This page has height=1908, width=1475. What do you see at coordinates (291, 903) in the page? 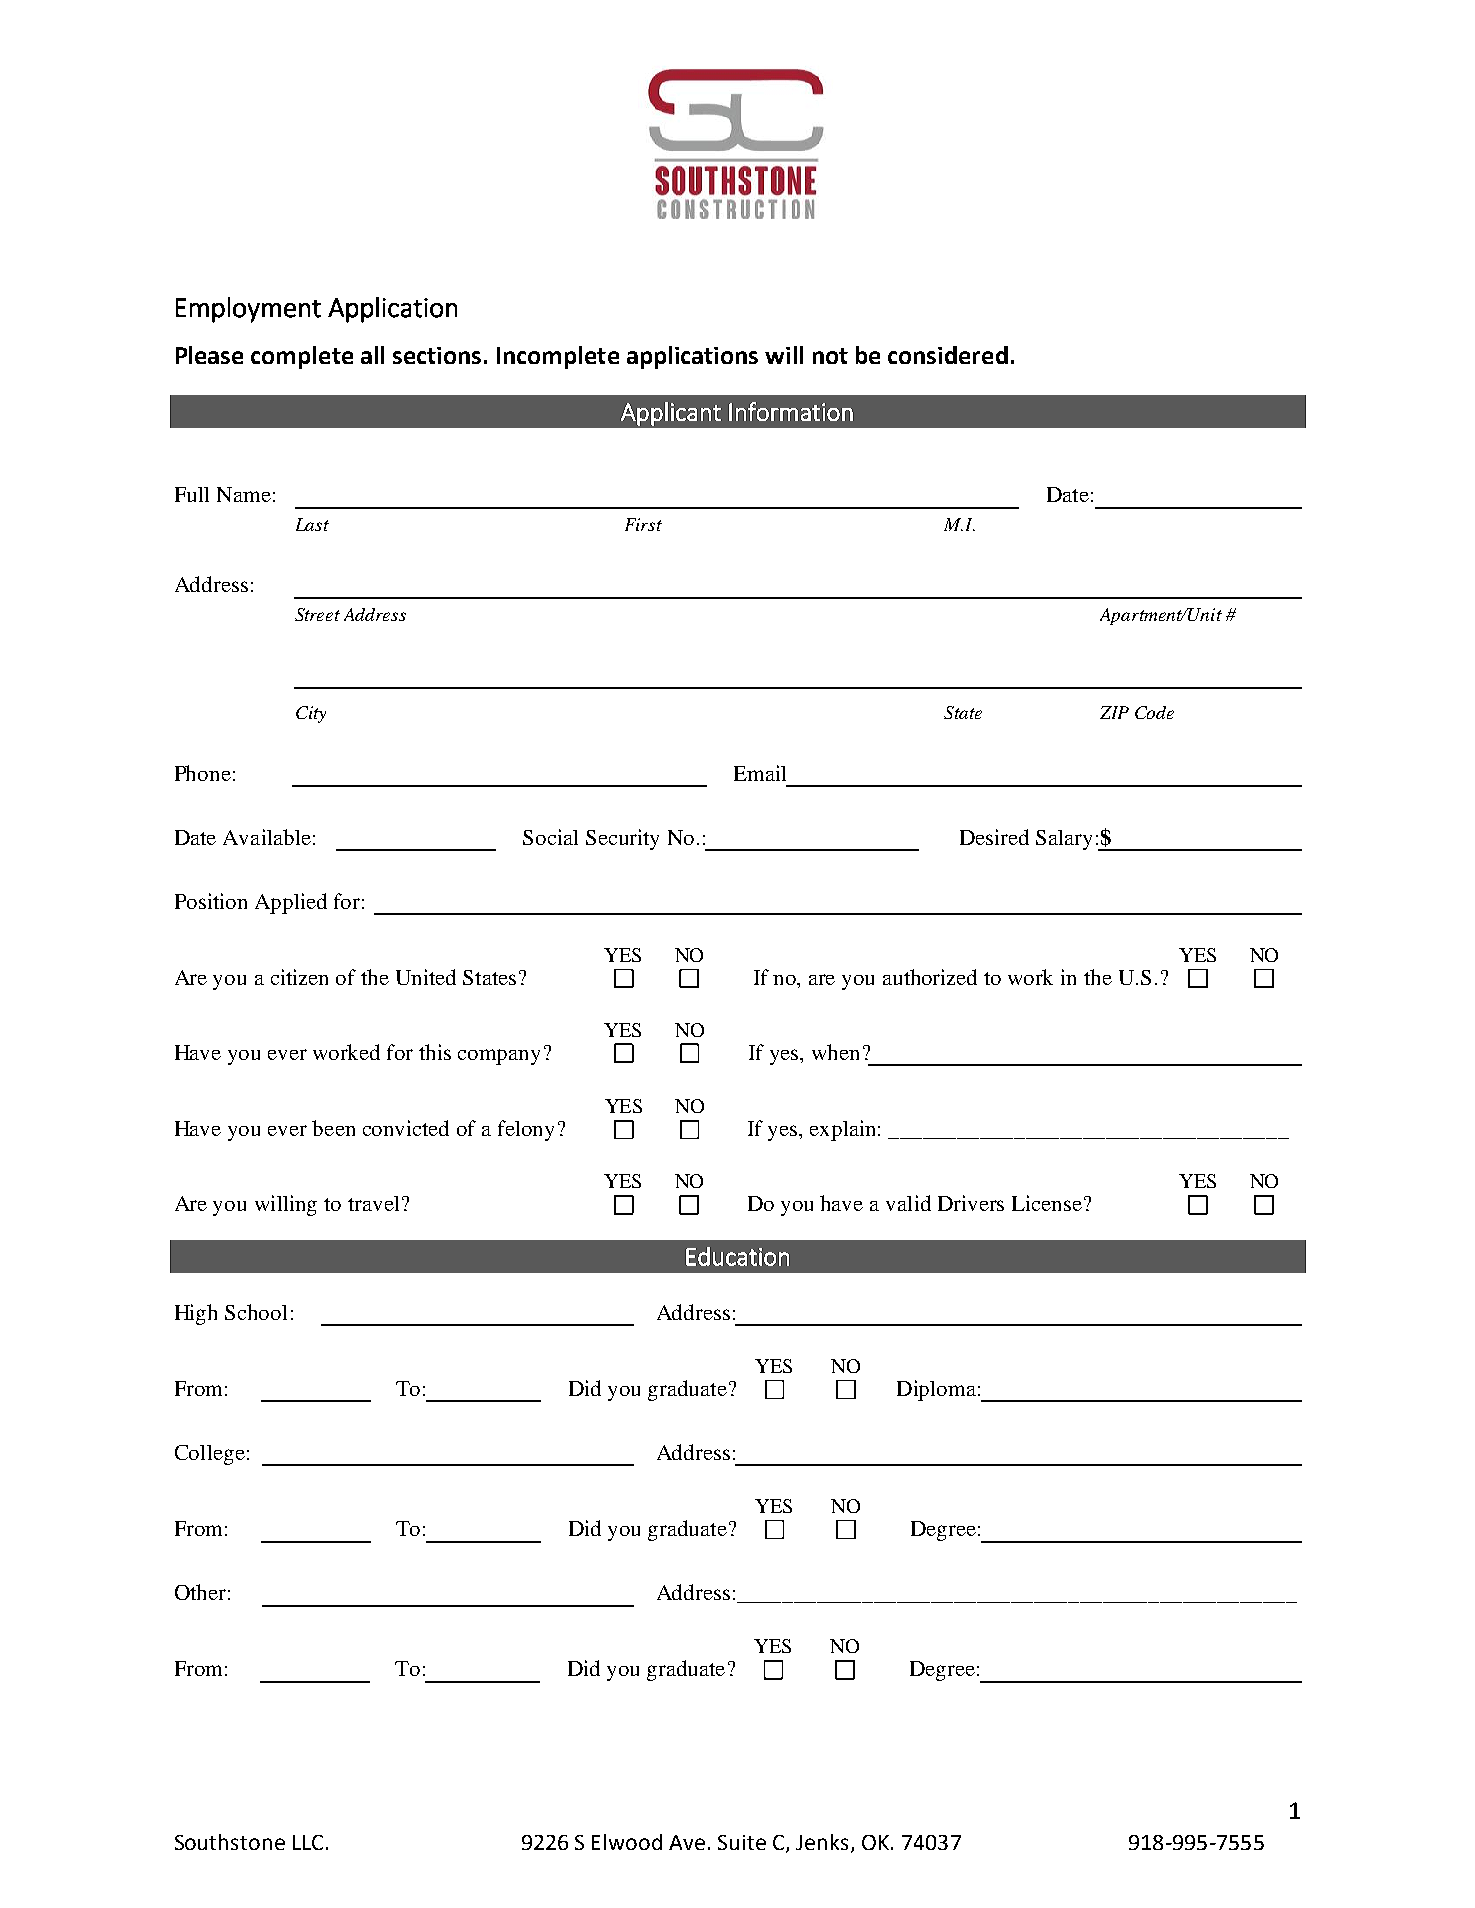
I see `Applied` at bounding box center [291, 903].
